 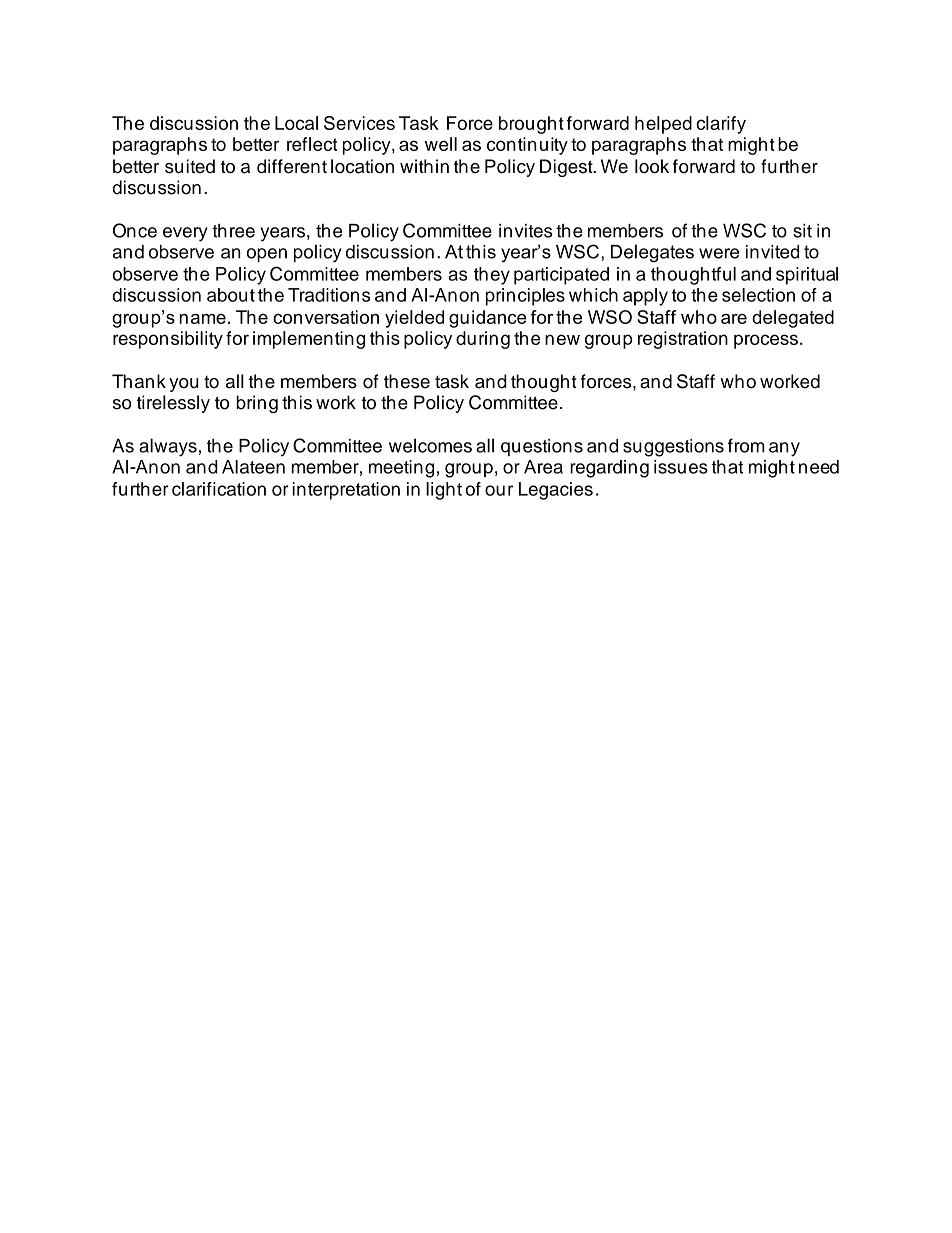 What do you see at coordinates (499, 490) in the screenshot?
I see `our` at bounding box center [499, 490].
